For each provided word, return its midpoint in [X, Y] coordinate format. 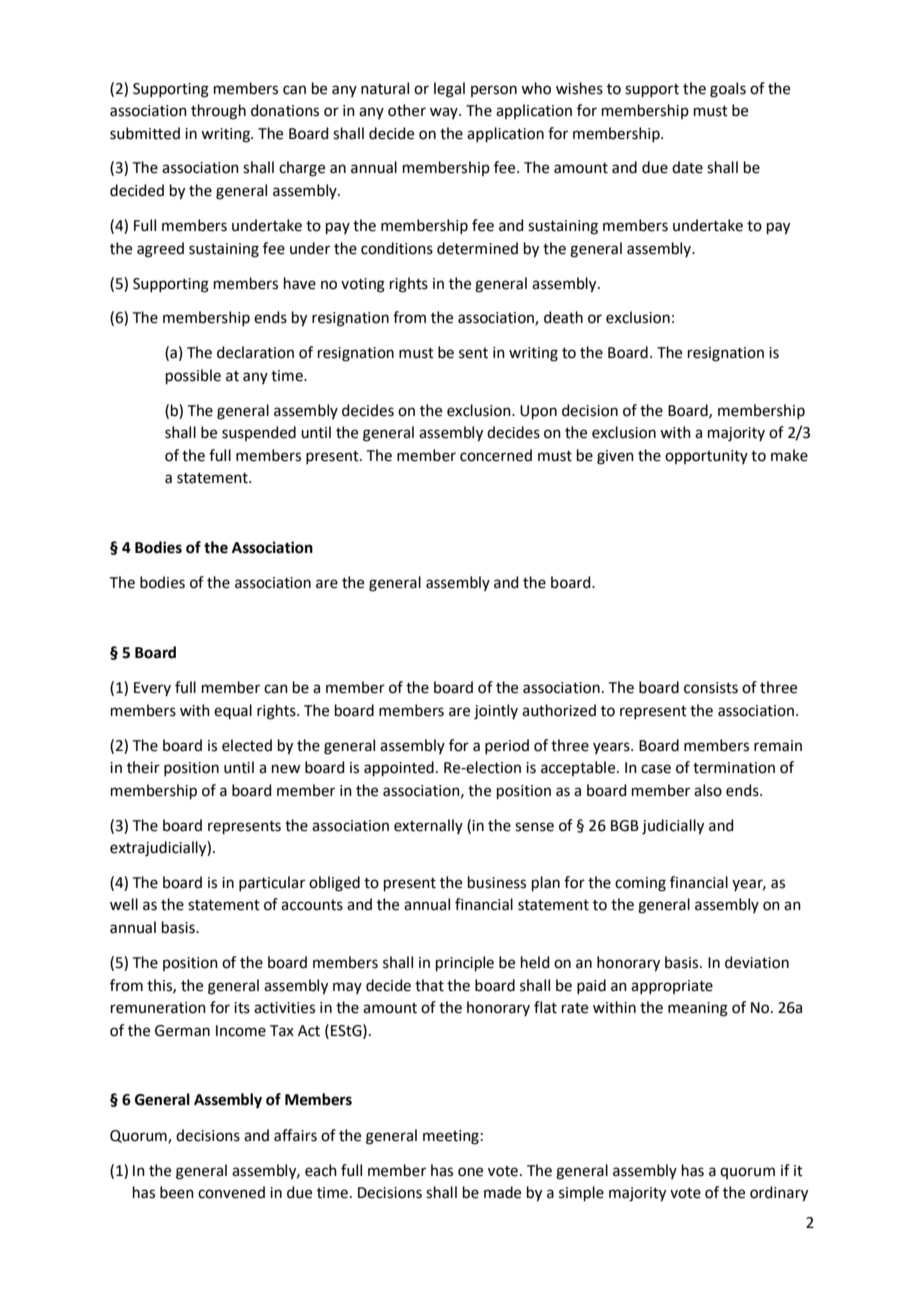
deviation [757, 962]
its [242, 1008]
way [445, 113]
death [563, 317]
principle [465, 963]
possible [193, 376]
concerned [496, 455]
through [218, 112]
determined [477, 248]
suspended [259, 433]
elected [247, 745]
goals [728, 90]
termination [734, 768]
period [507, 746]
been [177, 1192]
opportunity [706, 457]
